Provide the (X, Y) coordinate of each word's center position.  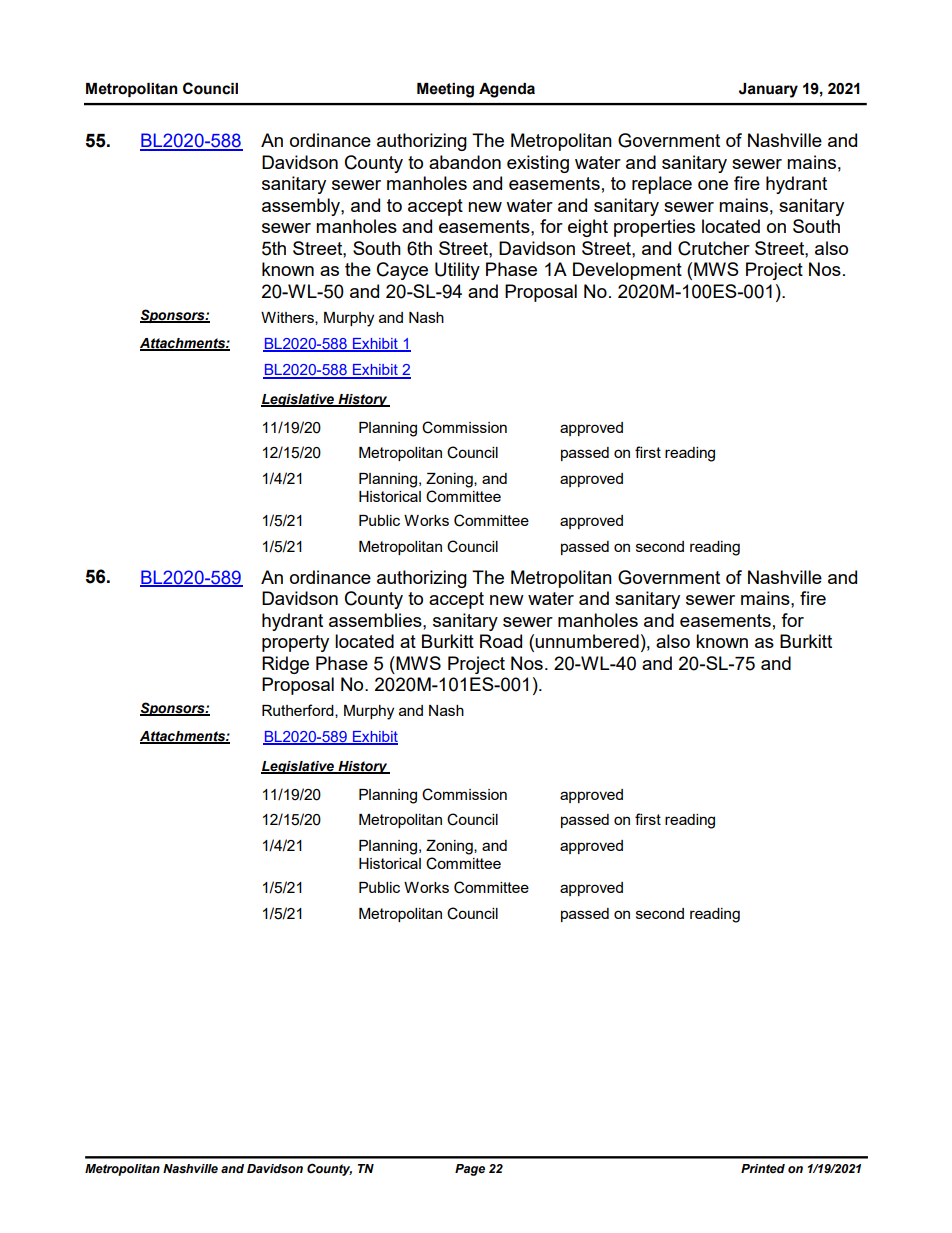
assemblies (376, 620)
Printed (763, 1168)
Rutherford (299, 711)
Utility (457, 271)
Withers (288, 318)
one (713, 185)
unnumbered (587, 641)
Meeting (445, 90)
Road (501, 641)
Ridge (285, 665)
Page (470, 1170)
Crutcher (714, 248)
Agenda (507, 90)
